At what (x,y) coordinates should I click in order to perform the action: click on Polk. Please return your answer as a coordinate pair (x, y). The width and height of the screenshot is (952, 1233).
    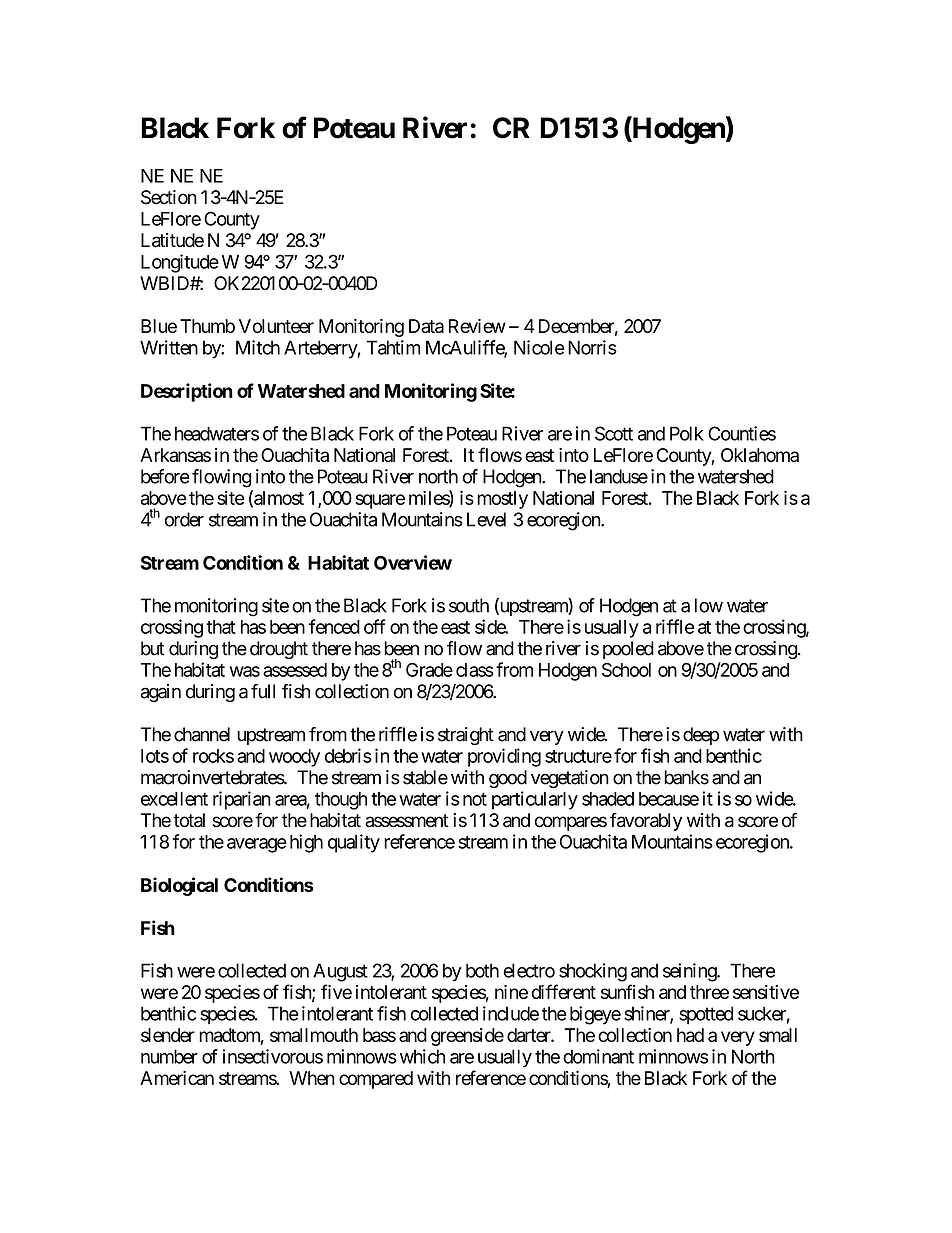
    Looking at the image, I should click on (686, 433).
